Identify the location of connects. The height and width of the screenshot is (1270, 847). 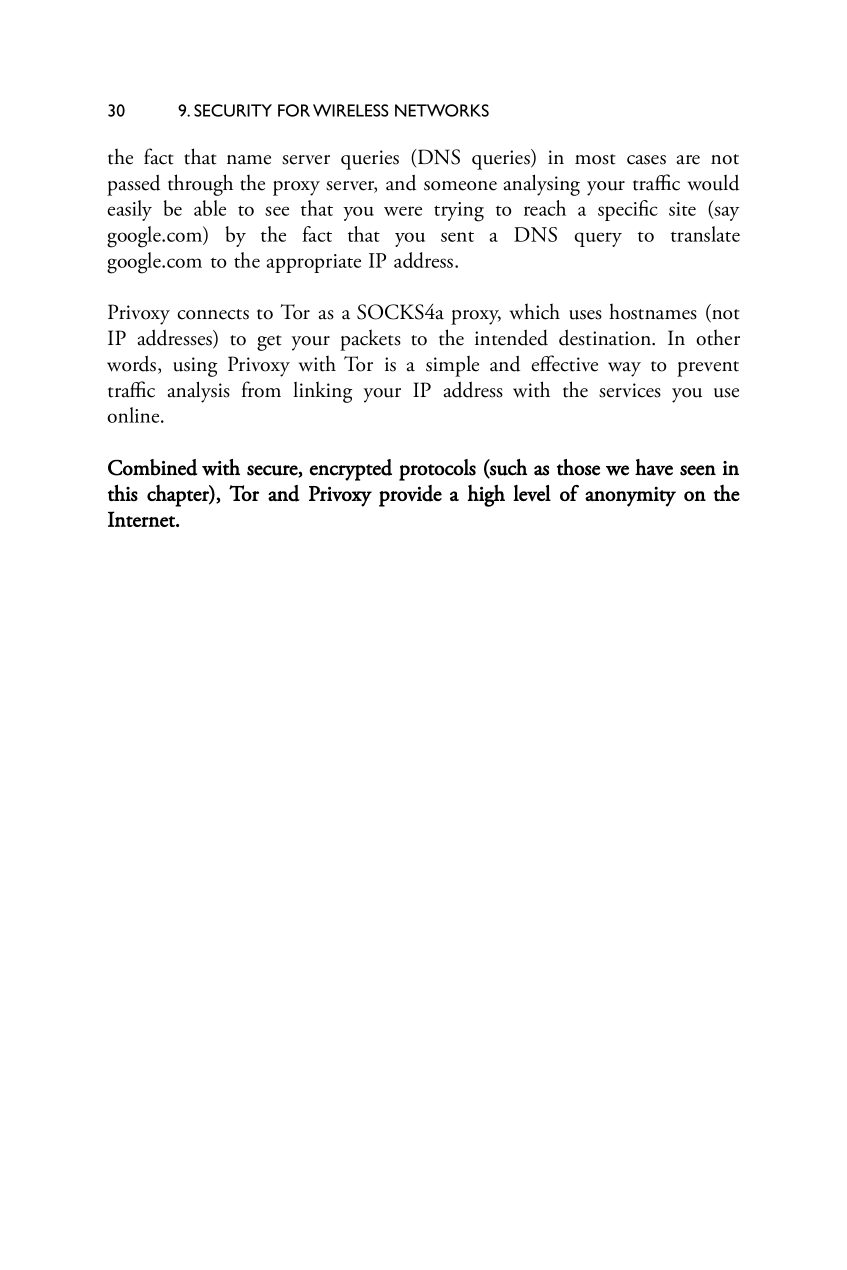
(213, 314).
